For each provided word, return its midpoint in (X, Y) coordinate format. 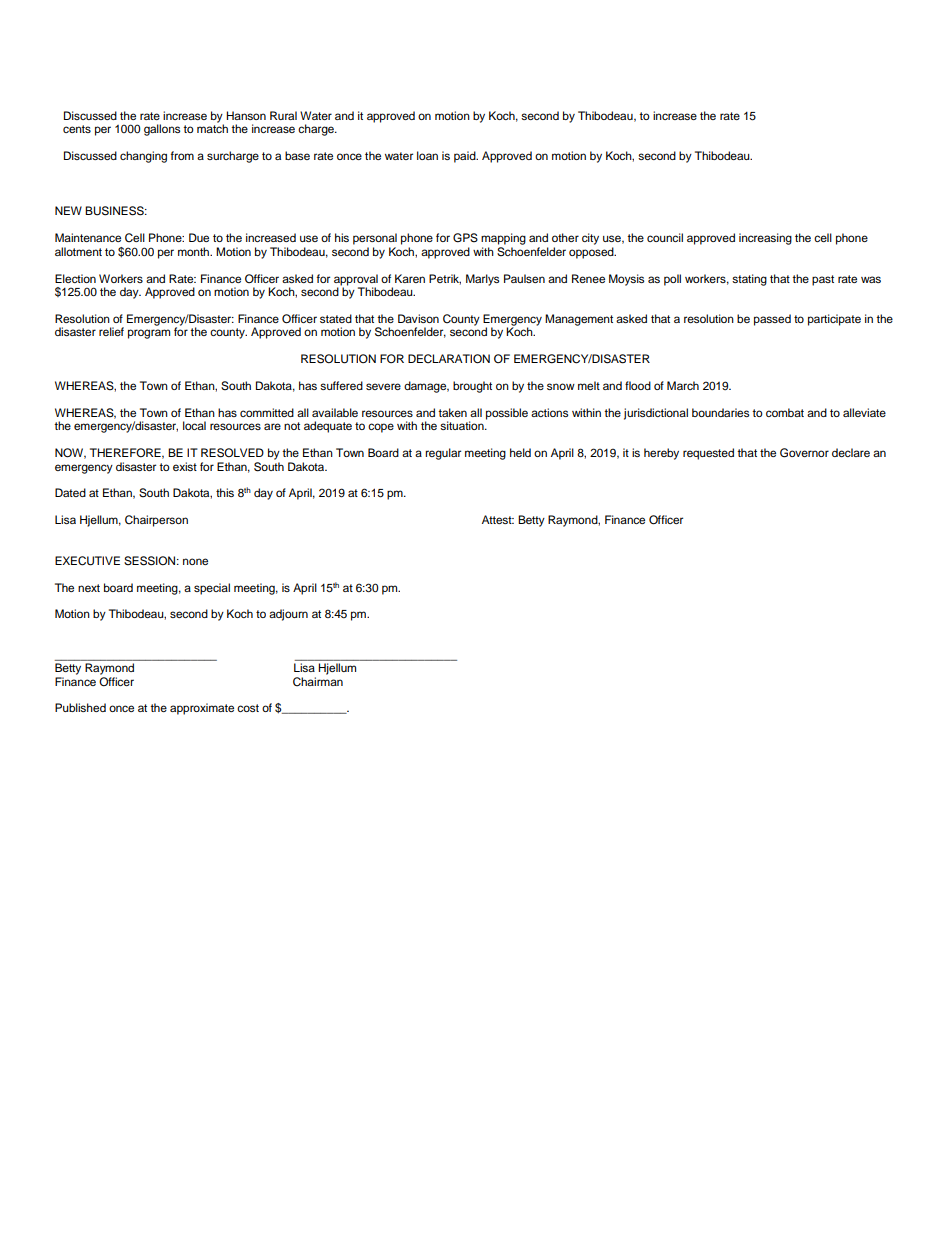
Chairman (318, 680)
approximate (202, 709)
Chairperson (156, 521)
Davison (418, 318)
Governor (804, 453)
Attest (498, 519)
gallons (162, 130)
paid (466, 157)
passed (772, 320)
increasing (765, 239)
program (149, 334)
